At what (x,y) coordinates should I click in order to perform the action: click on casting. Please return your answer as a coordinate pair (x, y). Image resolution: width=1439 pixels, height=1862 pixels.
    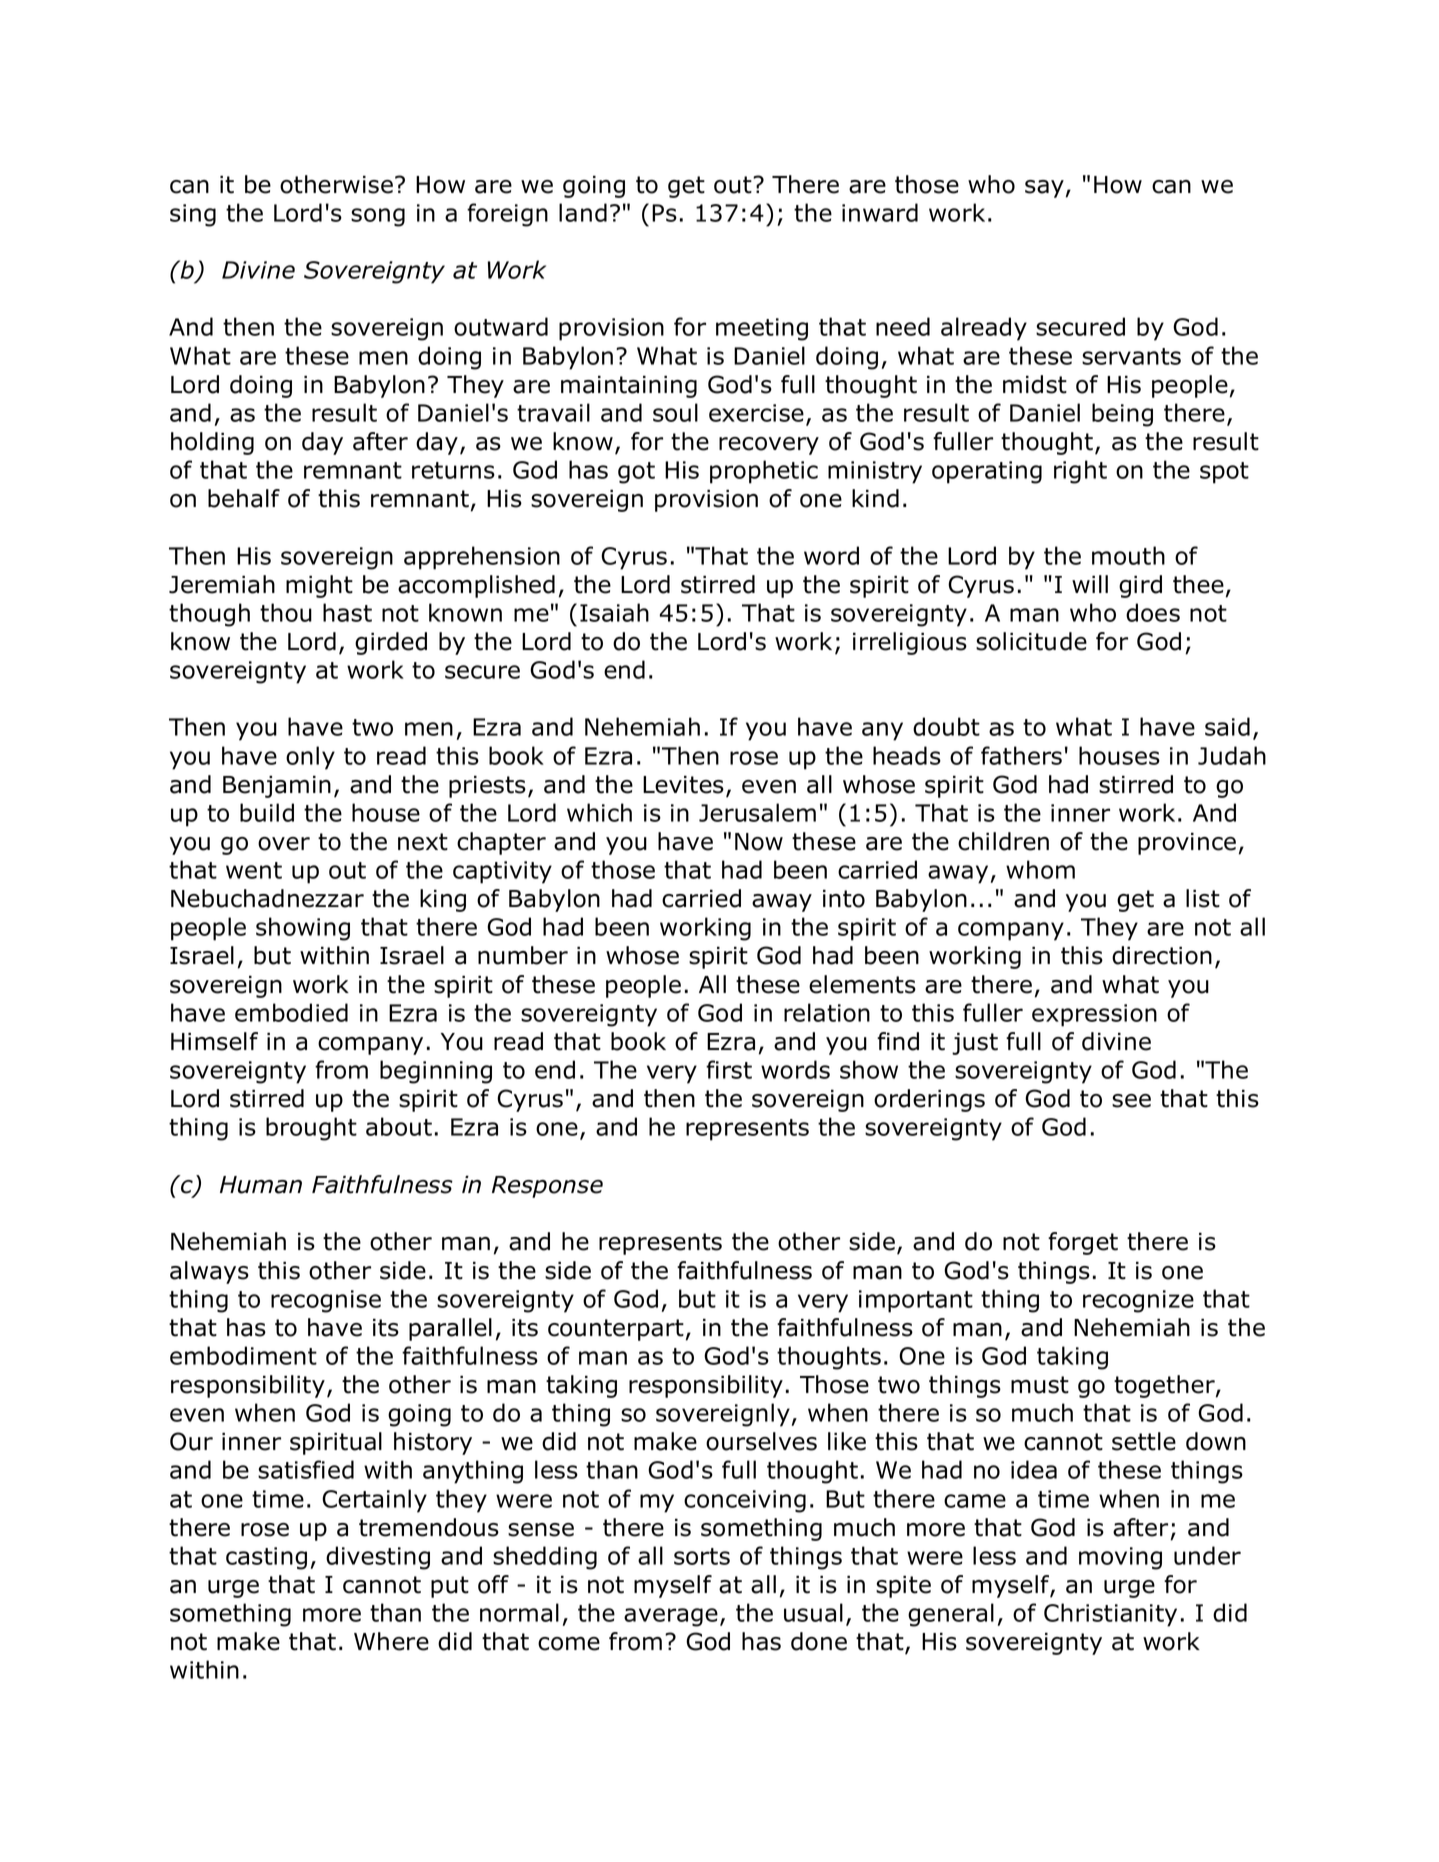
    Looking at the image, I should click on (266, 1558).
